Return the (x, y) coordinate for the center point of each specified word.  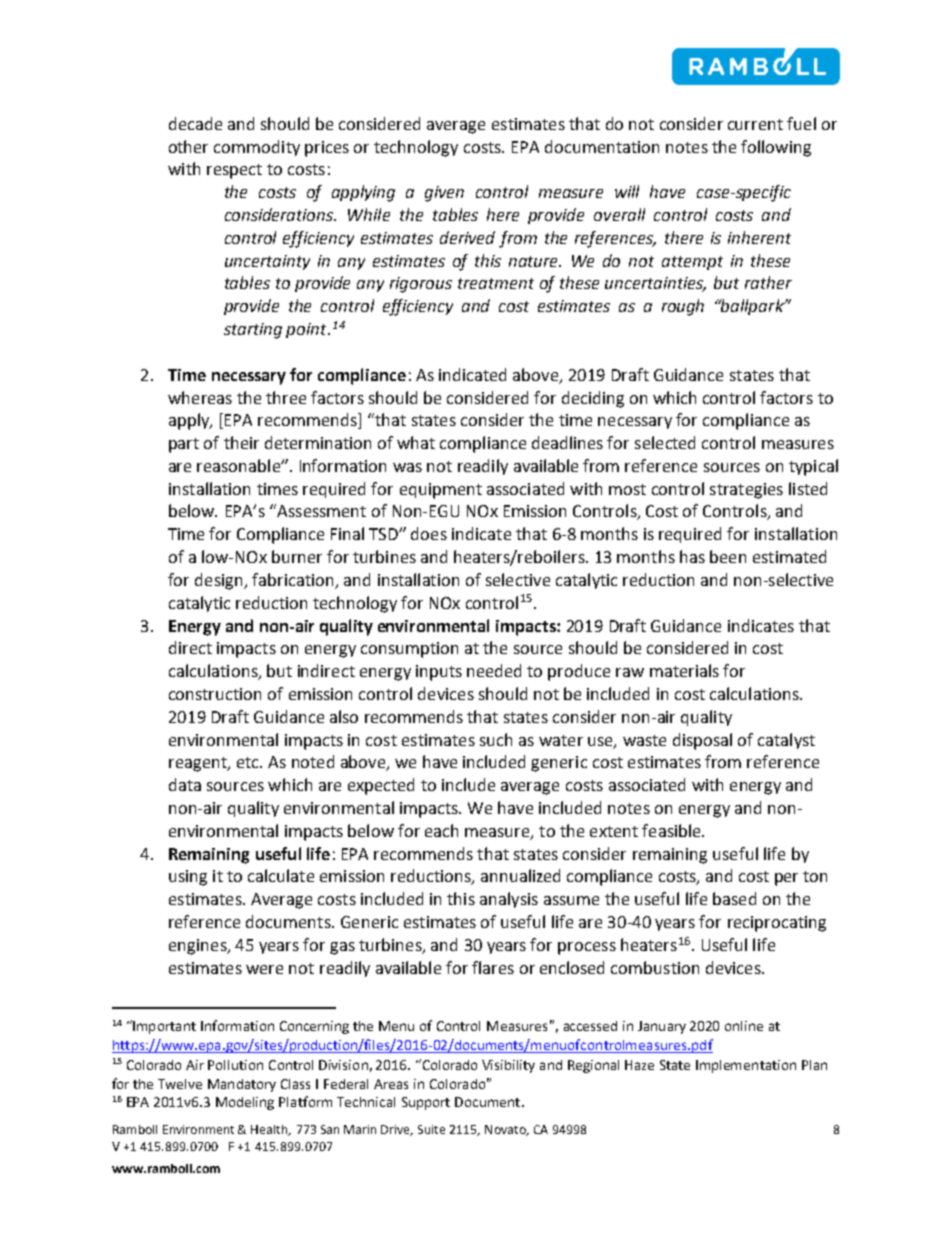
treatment (496, 283)
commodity (257, 148)
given (444, 194)
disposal (702, 741)
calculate (281, 875)
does (429, 533)
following (776, 148)
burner (297, 556)
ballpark (753, 307)
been (728, 556)
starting (253, 331)
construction (215, 694)
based (734, 898)
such (496, 739)
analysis (509, 900)
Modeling (245, 1103)
